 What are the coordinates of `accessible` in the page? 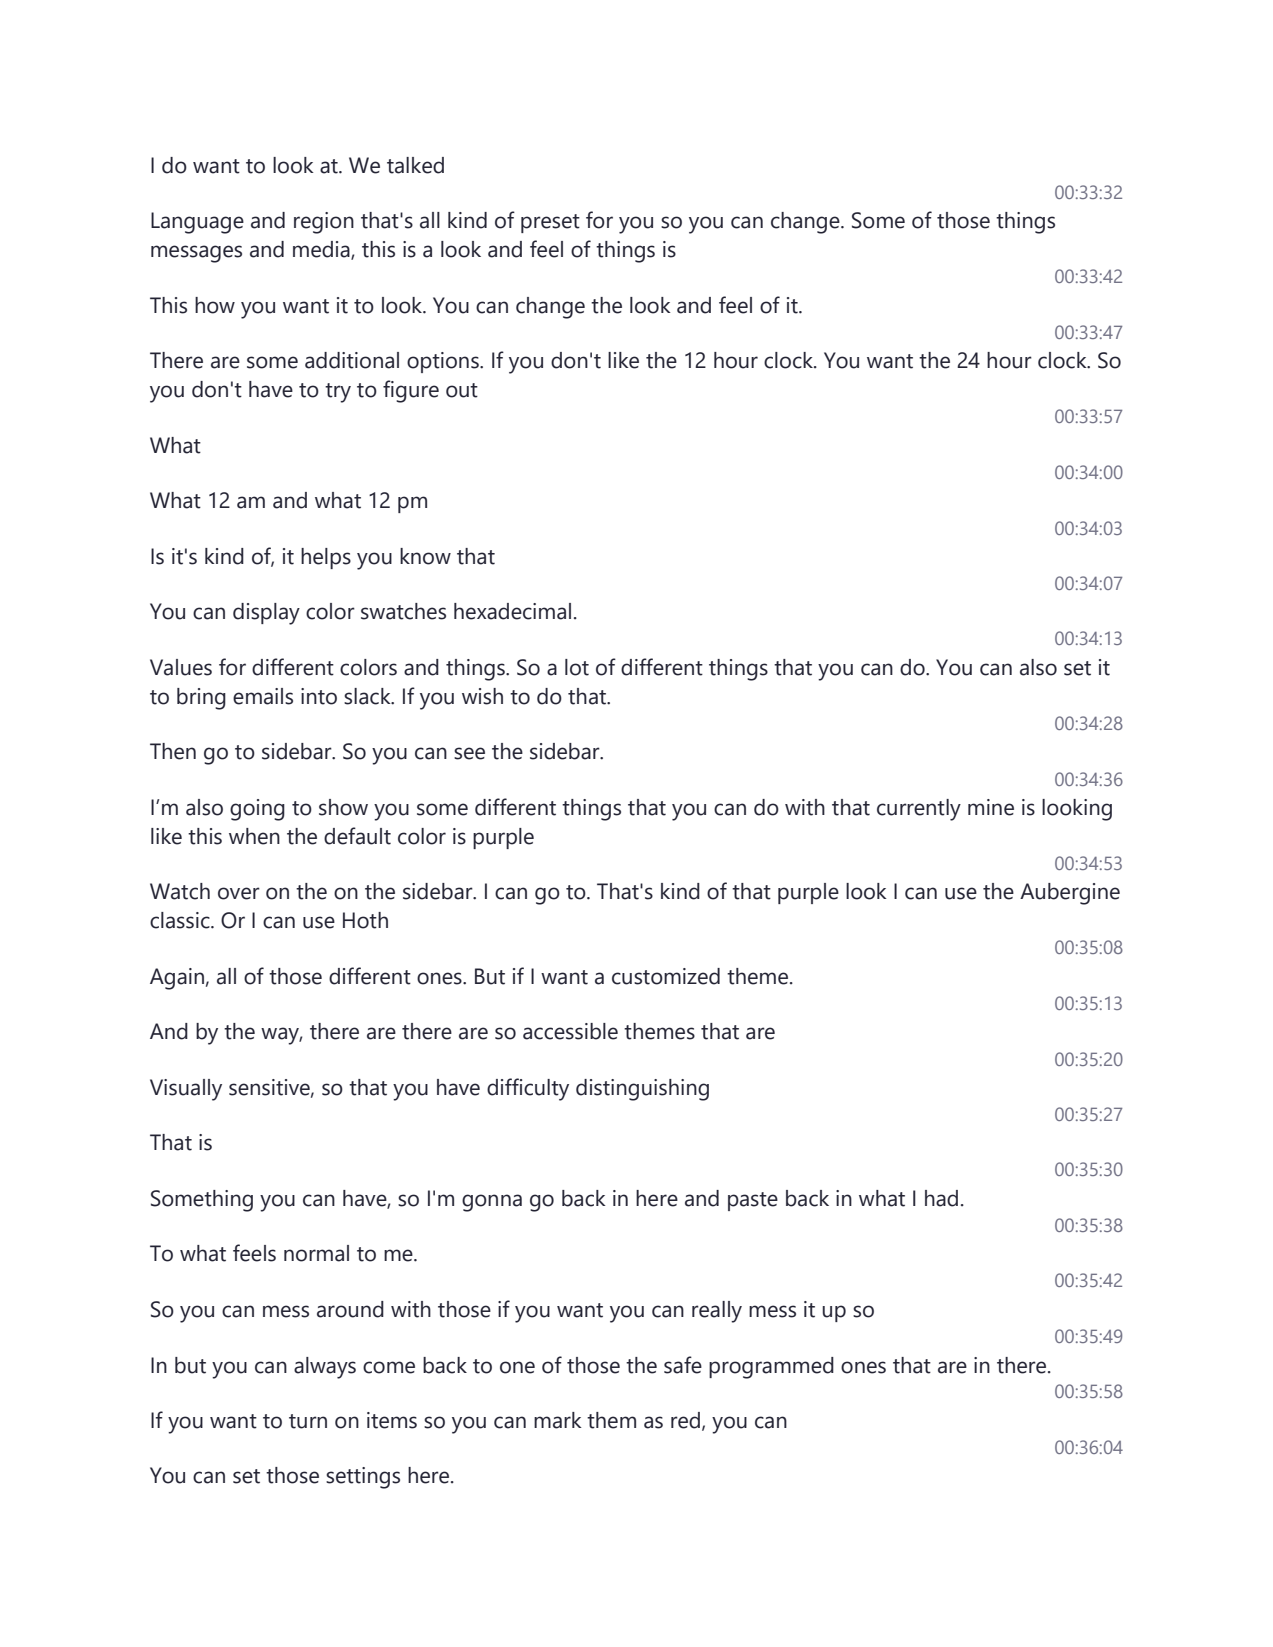 It's located at (570, 1031).
